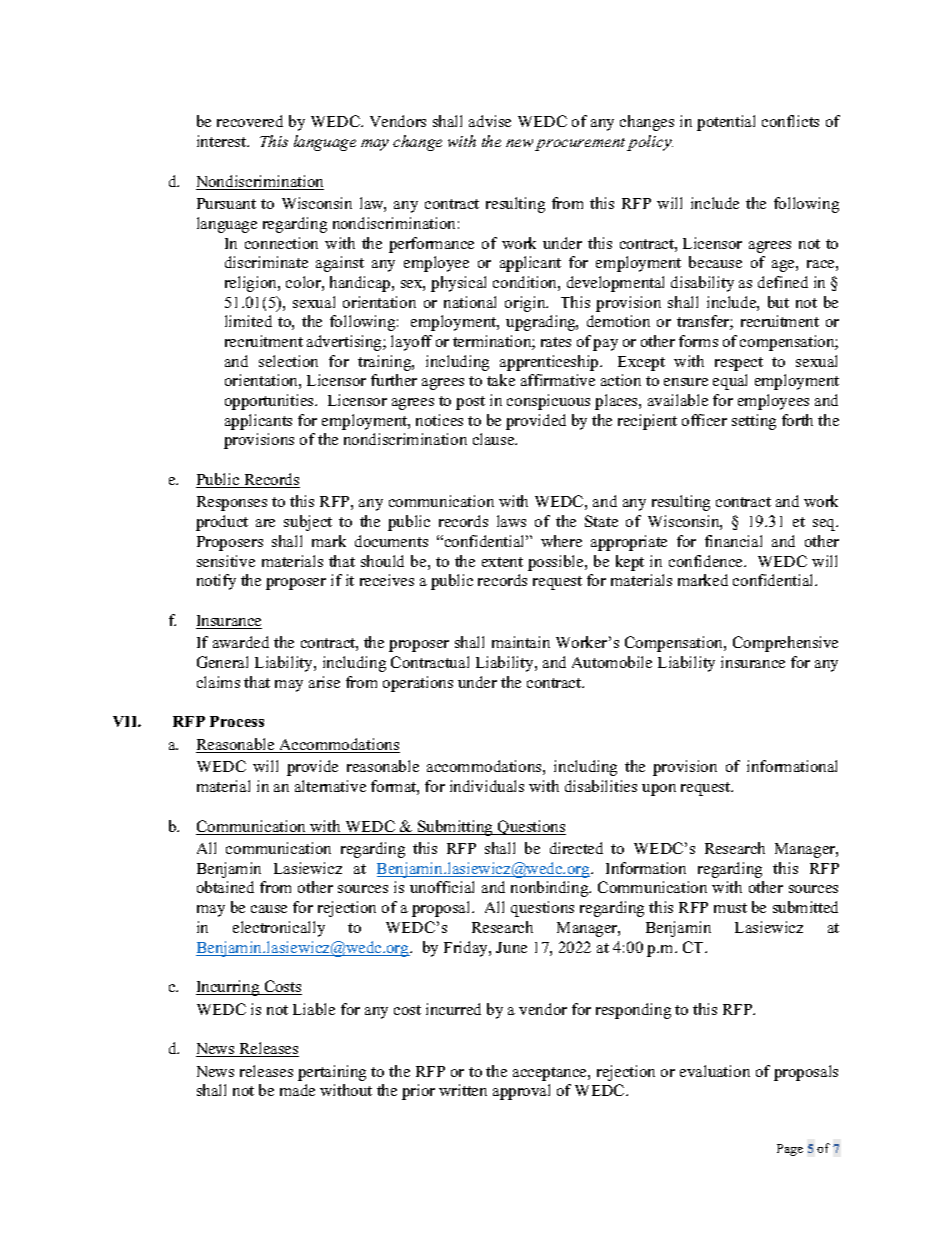 The image size is (952, 1233). What do you see at coordinates (790, 1150) in the image?
I see `Page` at bounding box center [790, 1150].
